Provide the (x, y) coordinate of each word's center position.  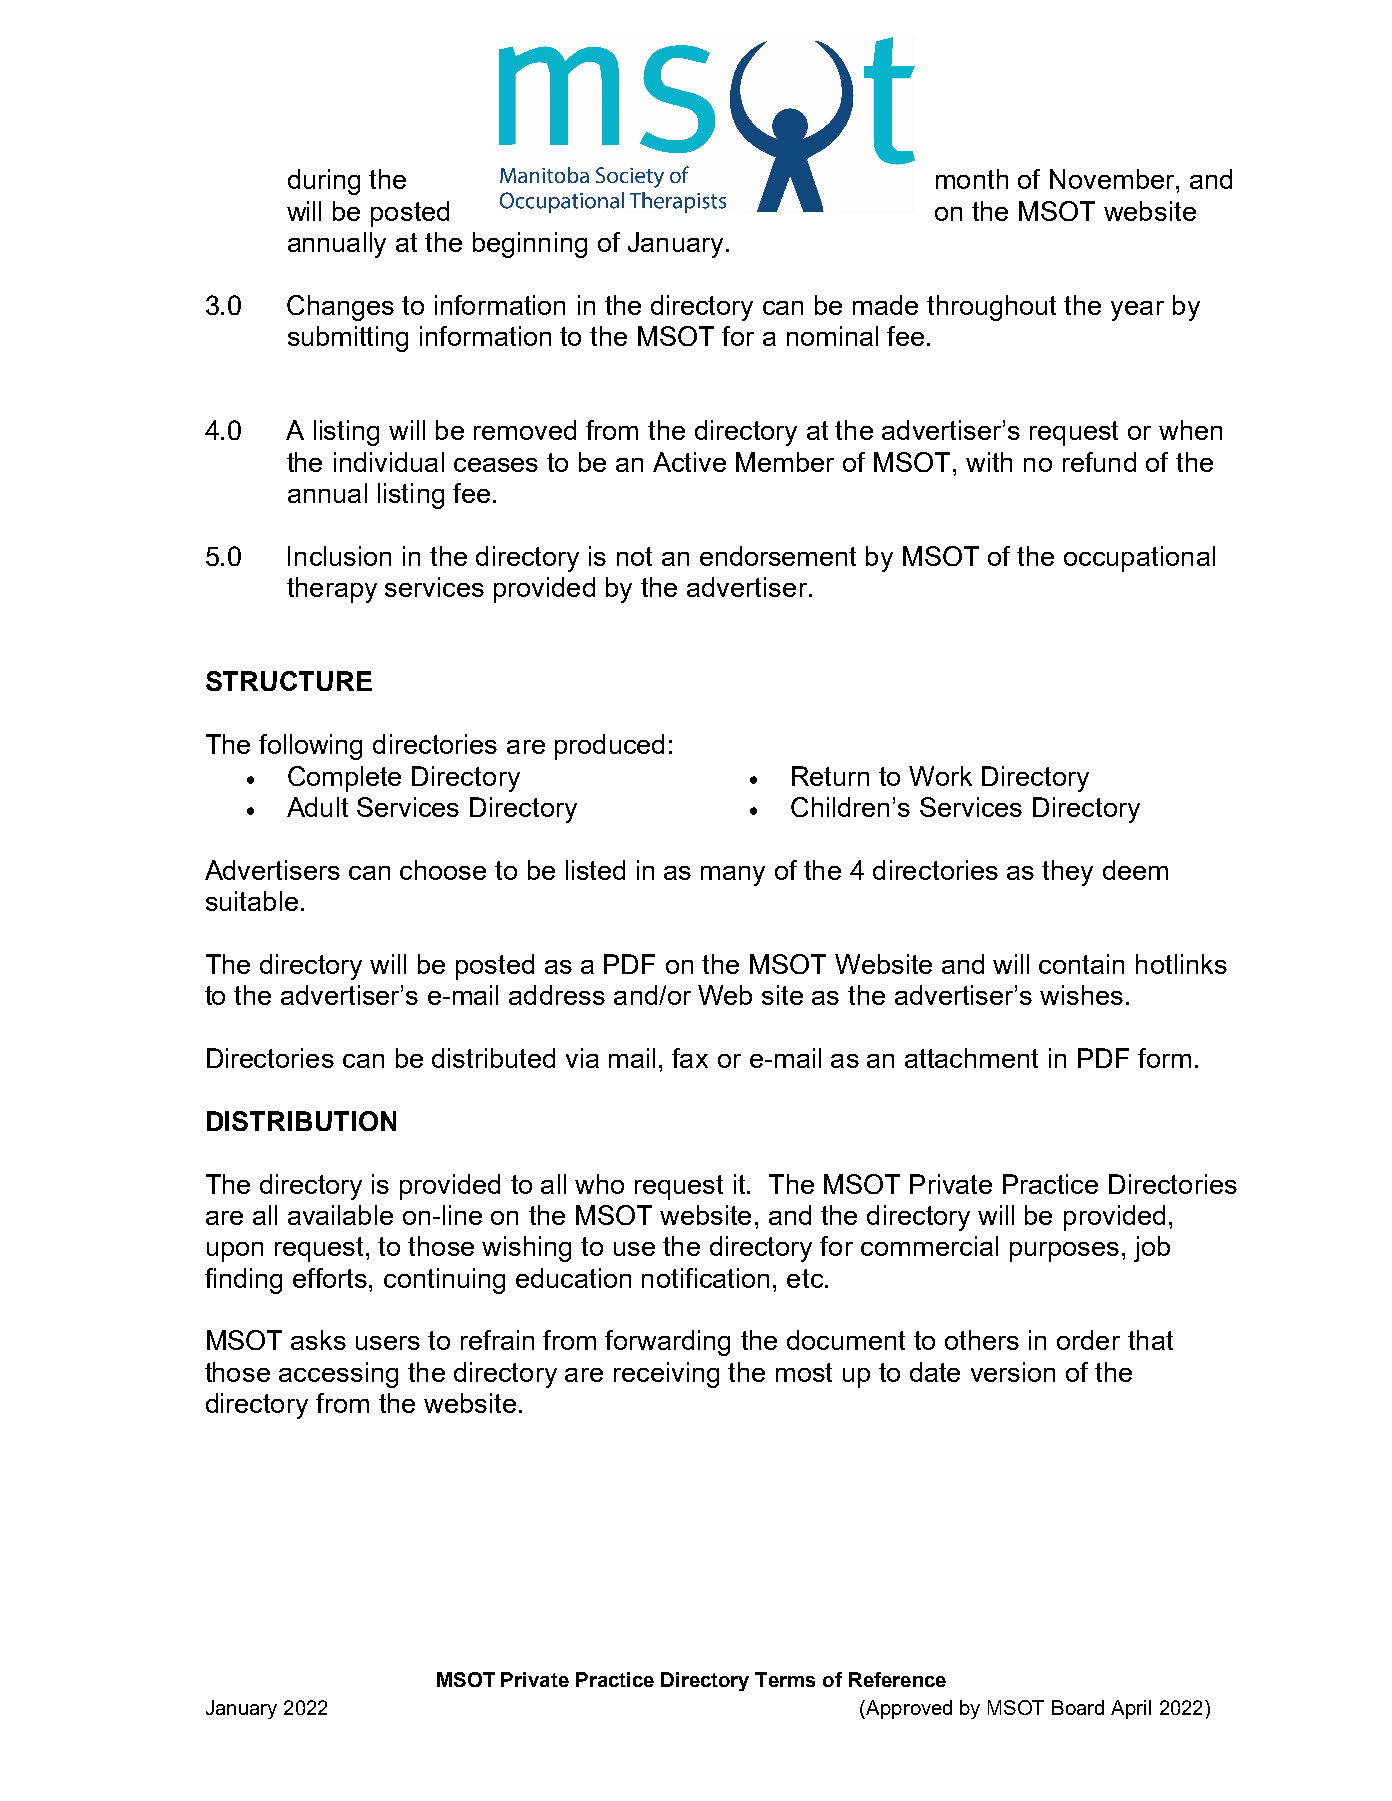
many (733, 876)
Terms (785, 1679)
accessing (338, 1375)
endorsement (778, 556)
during (324, 182)
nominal (832, 336)
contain (1081, 964)
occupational (1139, 559)
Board (1078, 1707)
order (1088, 1340)
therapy (332, 590)
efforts (331, 1278)
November (1113, 179)
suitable (252, 901)
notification (705, 1278)
